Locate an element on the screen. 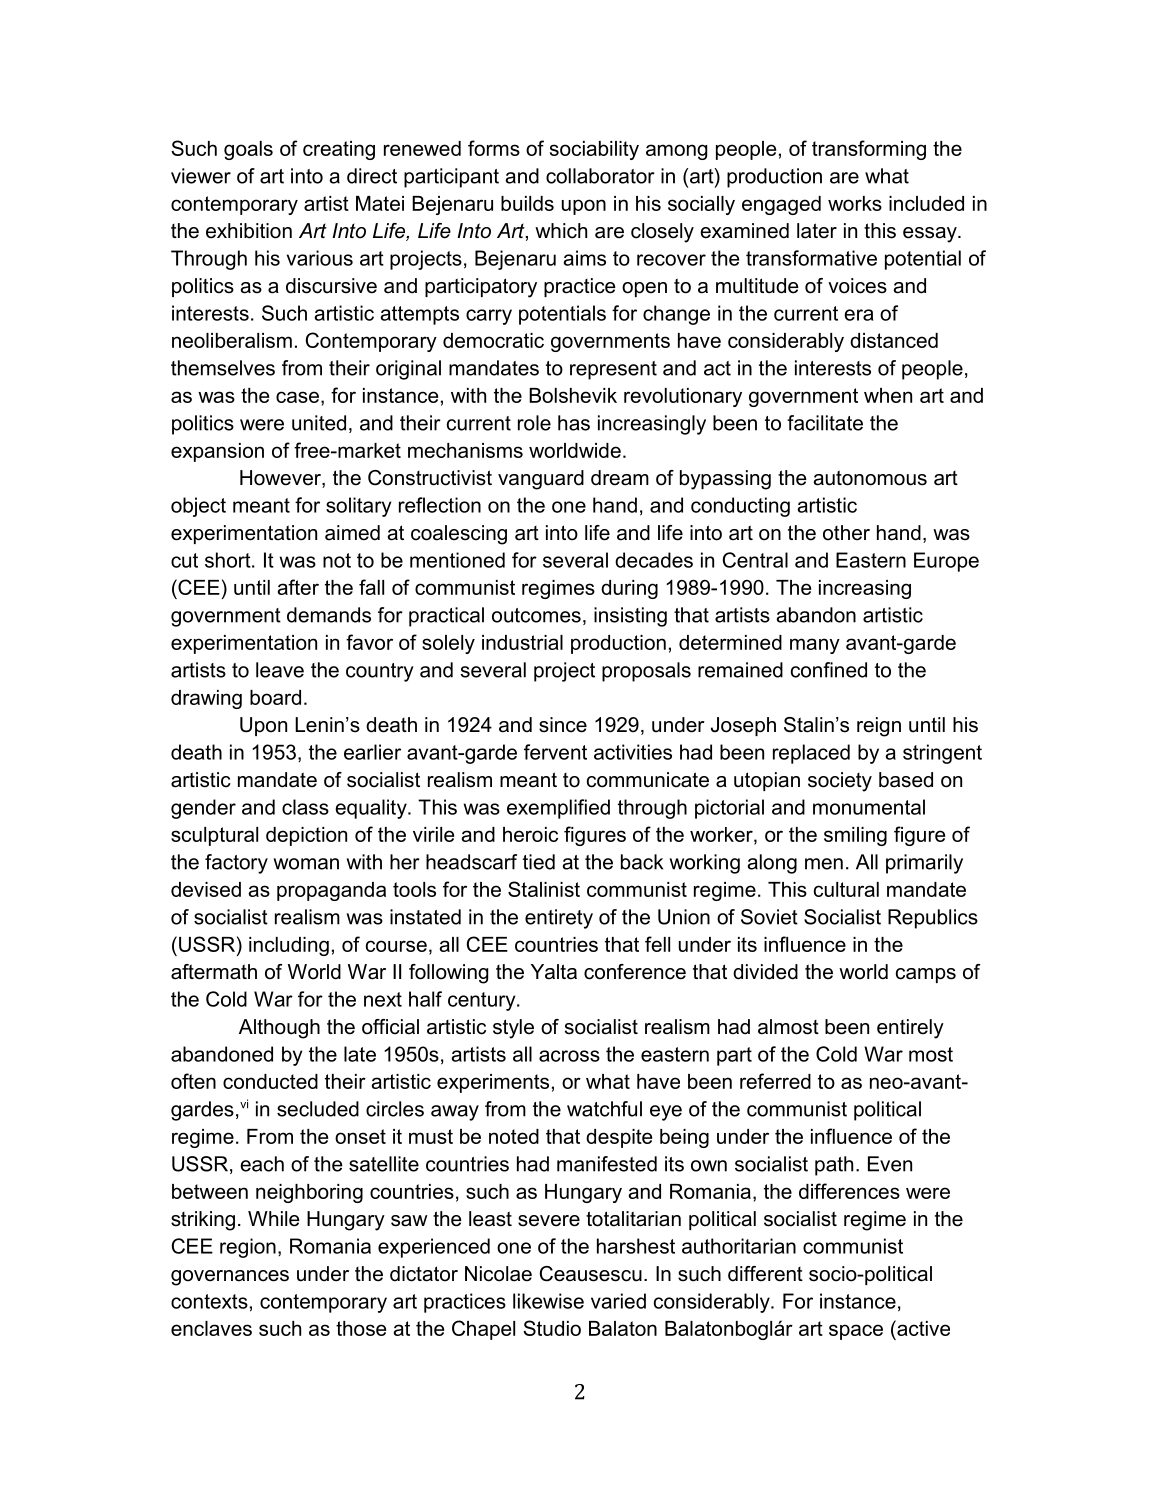 The height and width of the screenshot is (1499, 1159). including is located at coordinates (289, 946).
